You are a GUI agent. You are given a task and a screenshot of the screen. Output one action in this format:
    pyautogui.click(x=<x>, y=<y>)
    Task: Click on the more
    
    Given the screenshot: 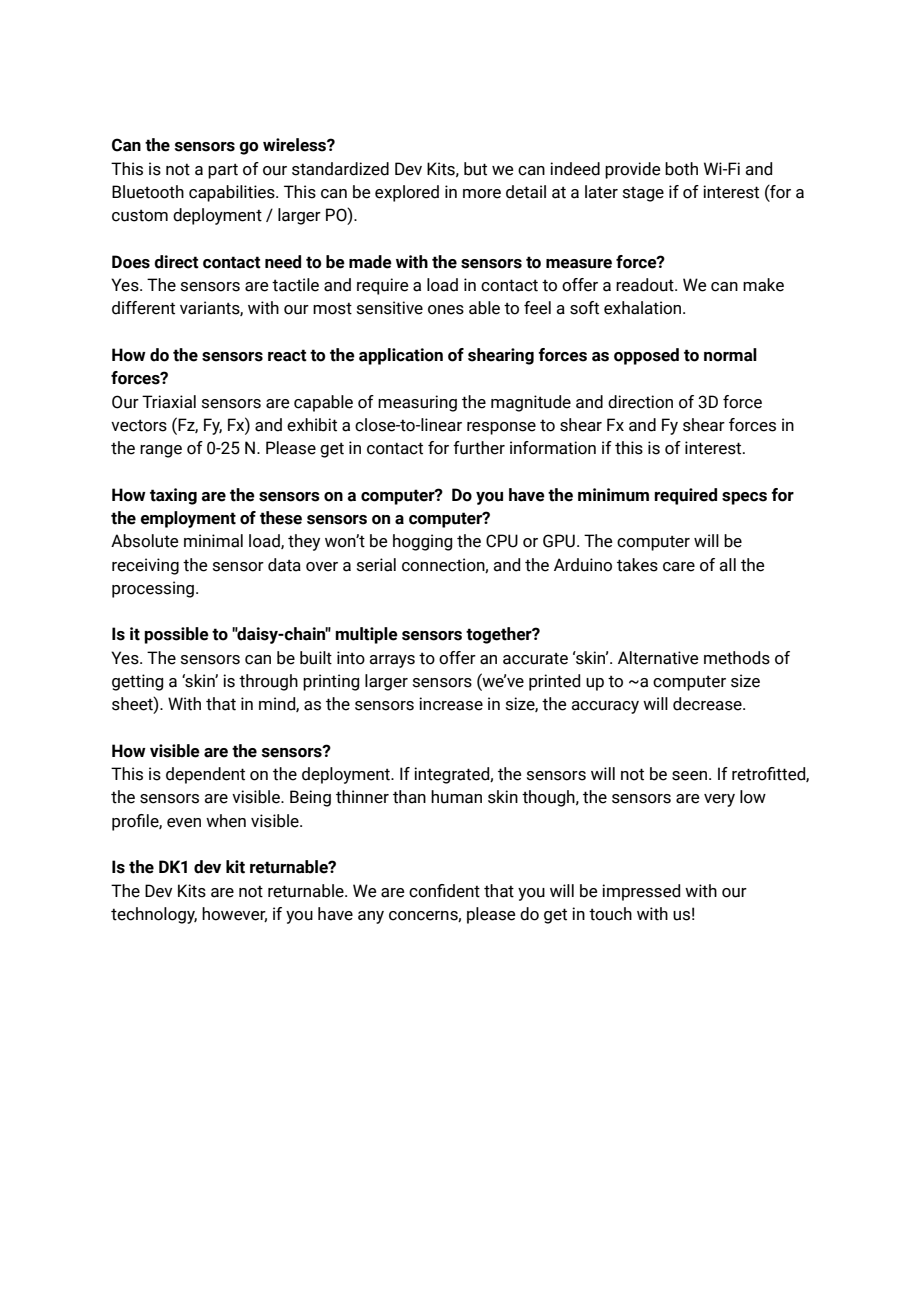 What is the action you would take?
    pyautogui.click(x=482, y=194)
